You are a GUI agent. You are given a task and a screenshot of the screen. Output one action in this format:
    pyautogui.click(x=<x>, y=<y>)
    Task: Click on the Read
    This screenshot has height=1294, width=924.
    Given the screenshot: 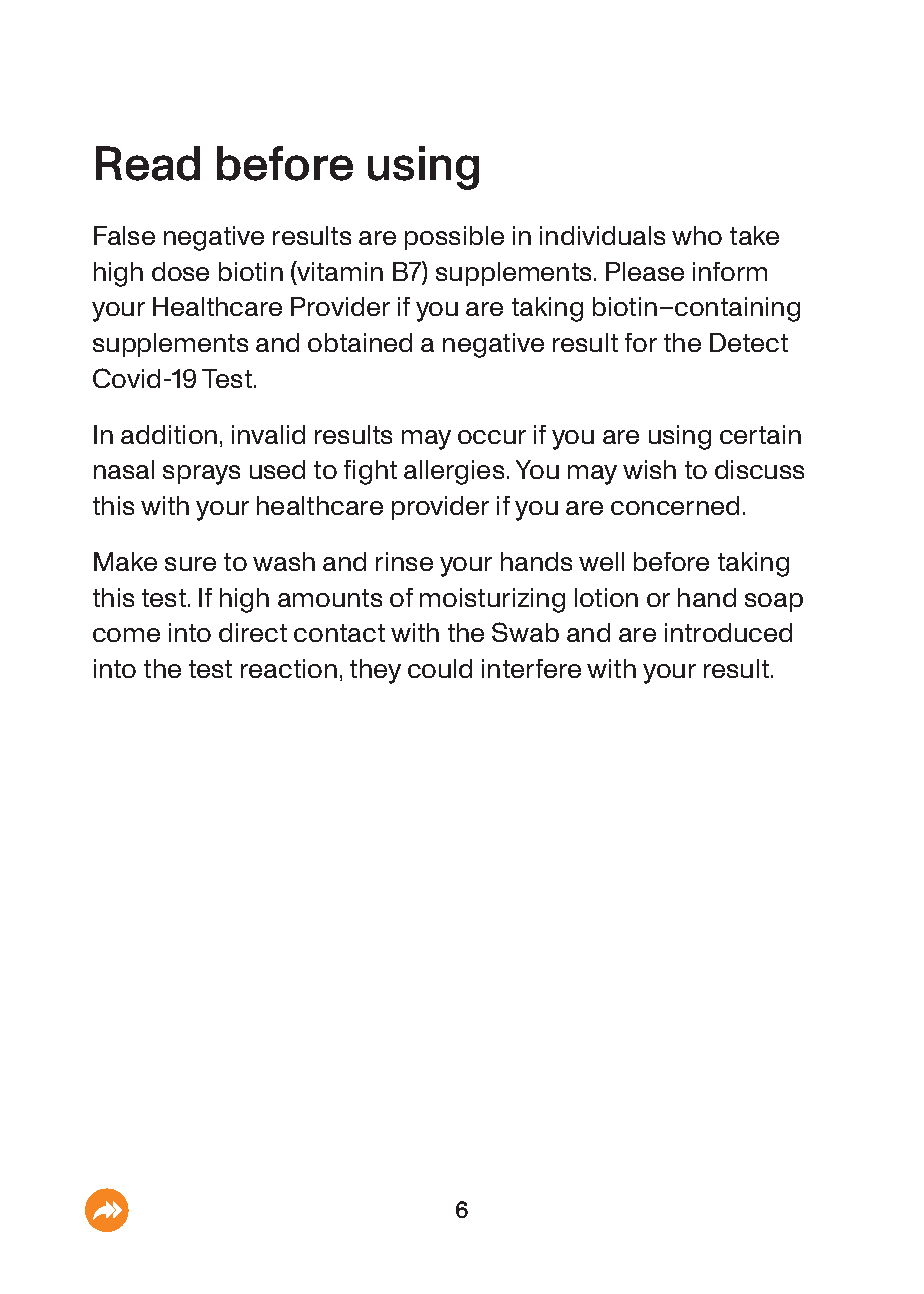 What is the action you would take?
    pyautogui.click(x=148, y=163)
